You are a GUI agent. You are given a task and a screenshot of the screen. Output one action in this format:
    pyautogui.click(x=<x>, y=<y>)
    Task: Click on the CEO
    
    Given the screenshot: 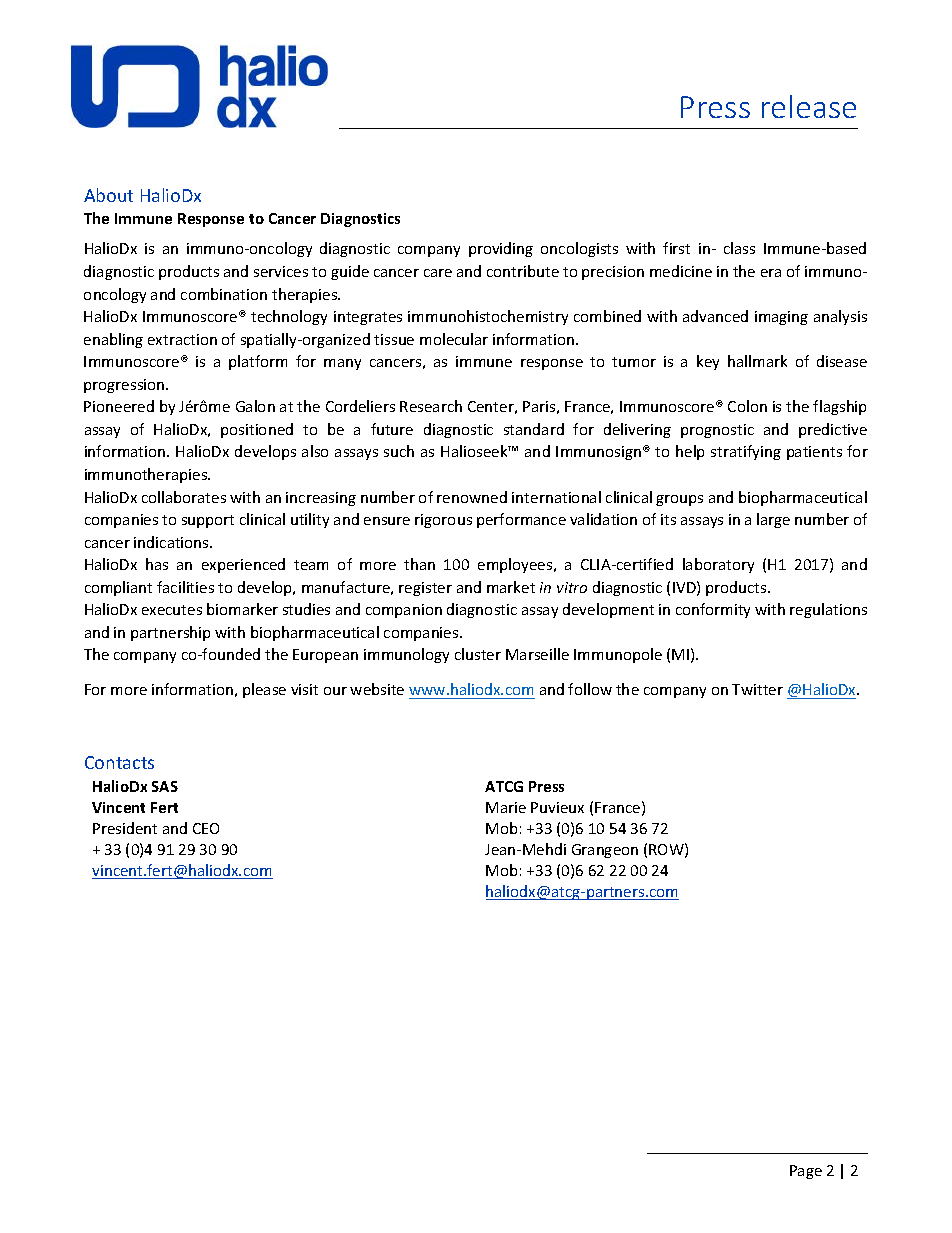 What is the action you would take?
    pyautogui.click(x=206, y=828)
